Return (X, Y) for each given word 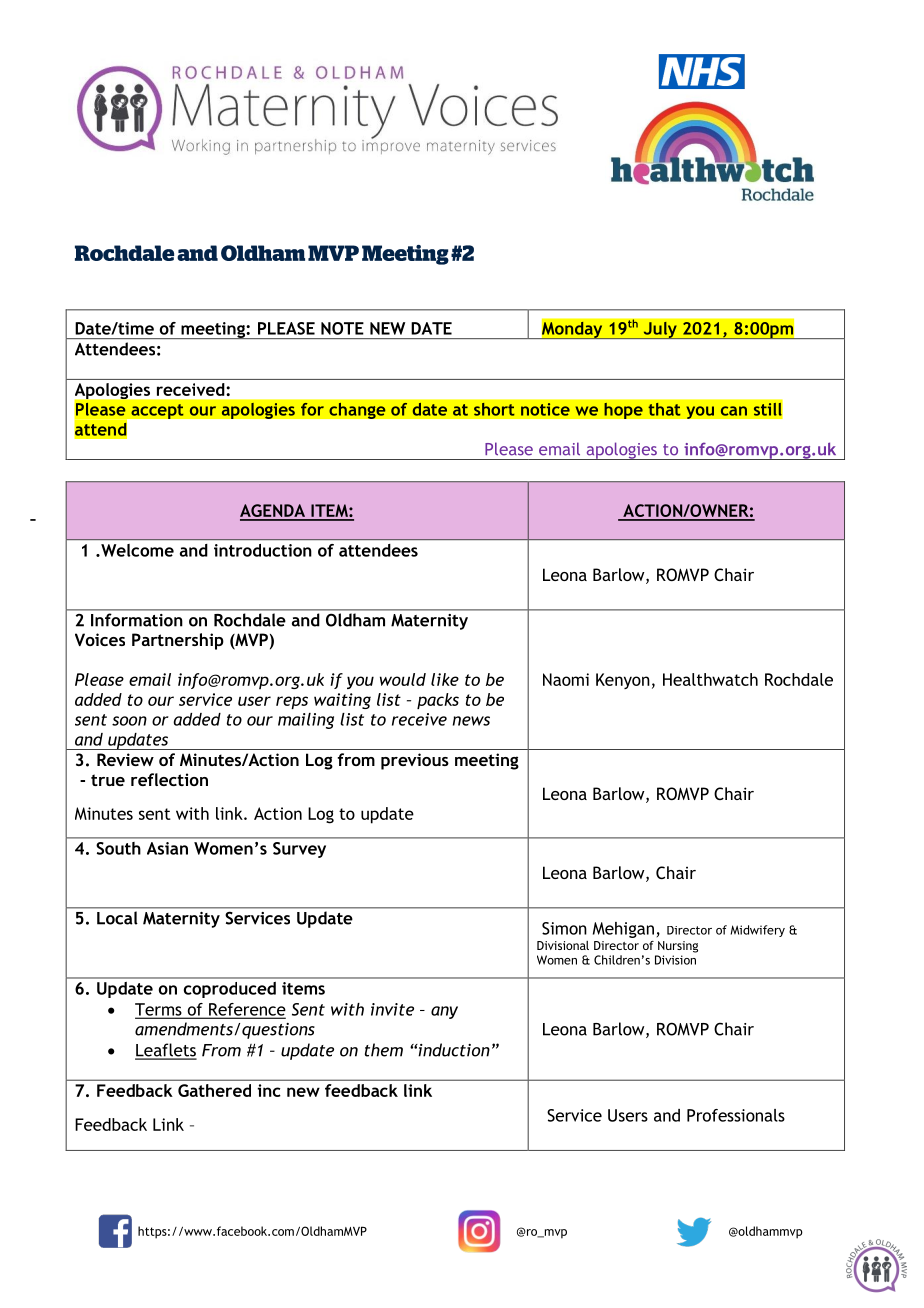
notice (545, 409)
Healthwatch (710, 679)
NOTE (342, 328)
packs (438, 701)
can (734, 411)
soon (129, 721)
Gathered (214, 1090)
